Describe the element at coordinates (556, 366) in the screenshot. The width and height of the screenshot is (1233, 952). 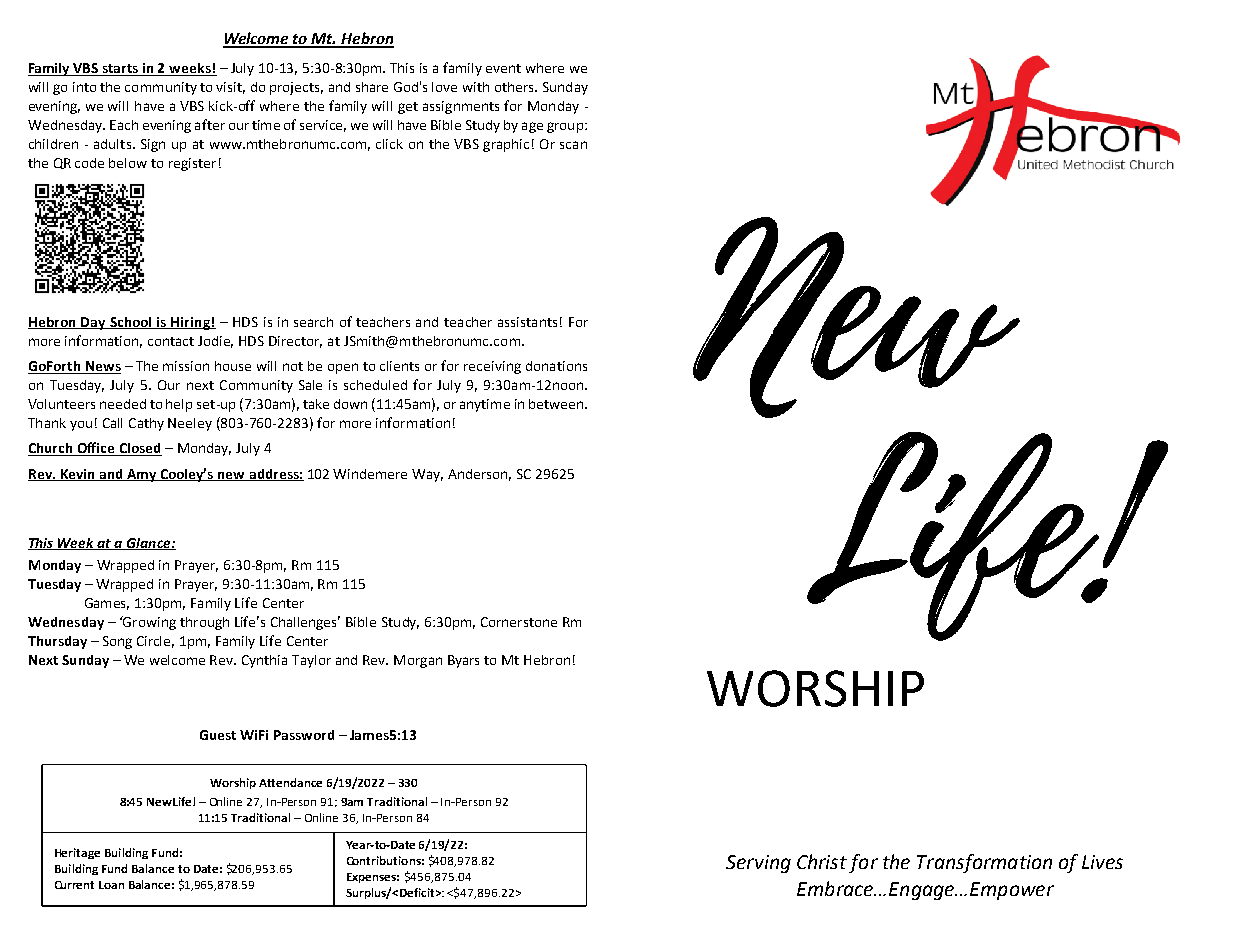
I see `donations` at that location.
